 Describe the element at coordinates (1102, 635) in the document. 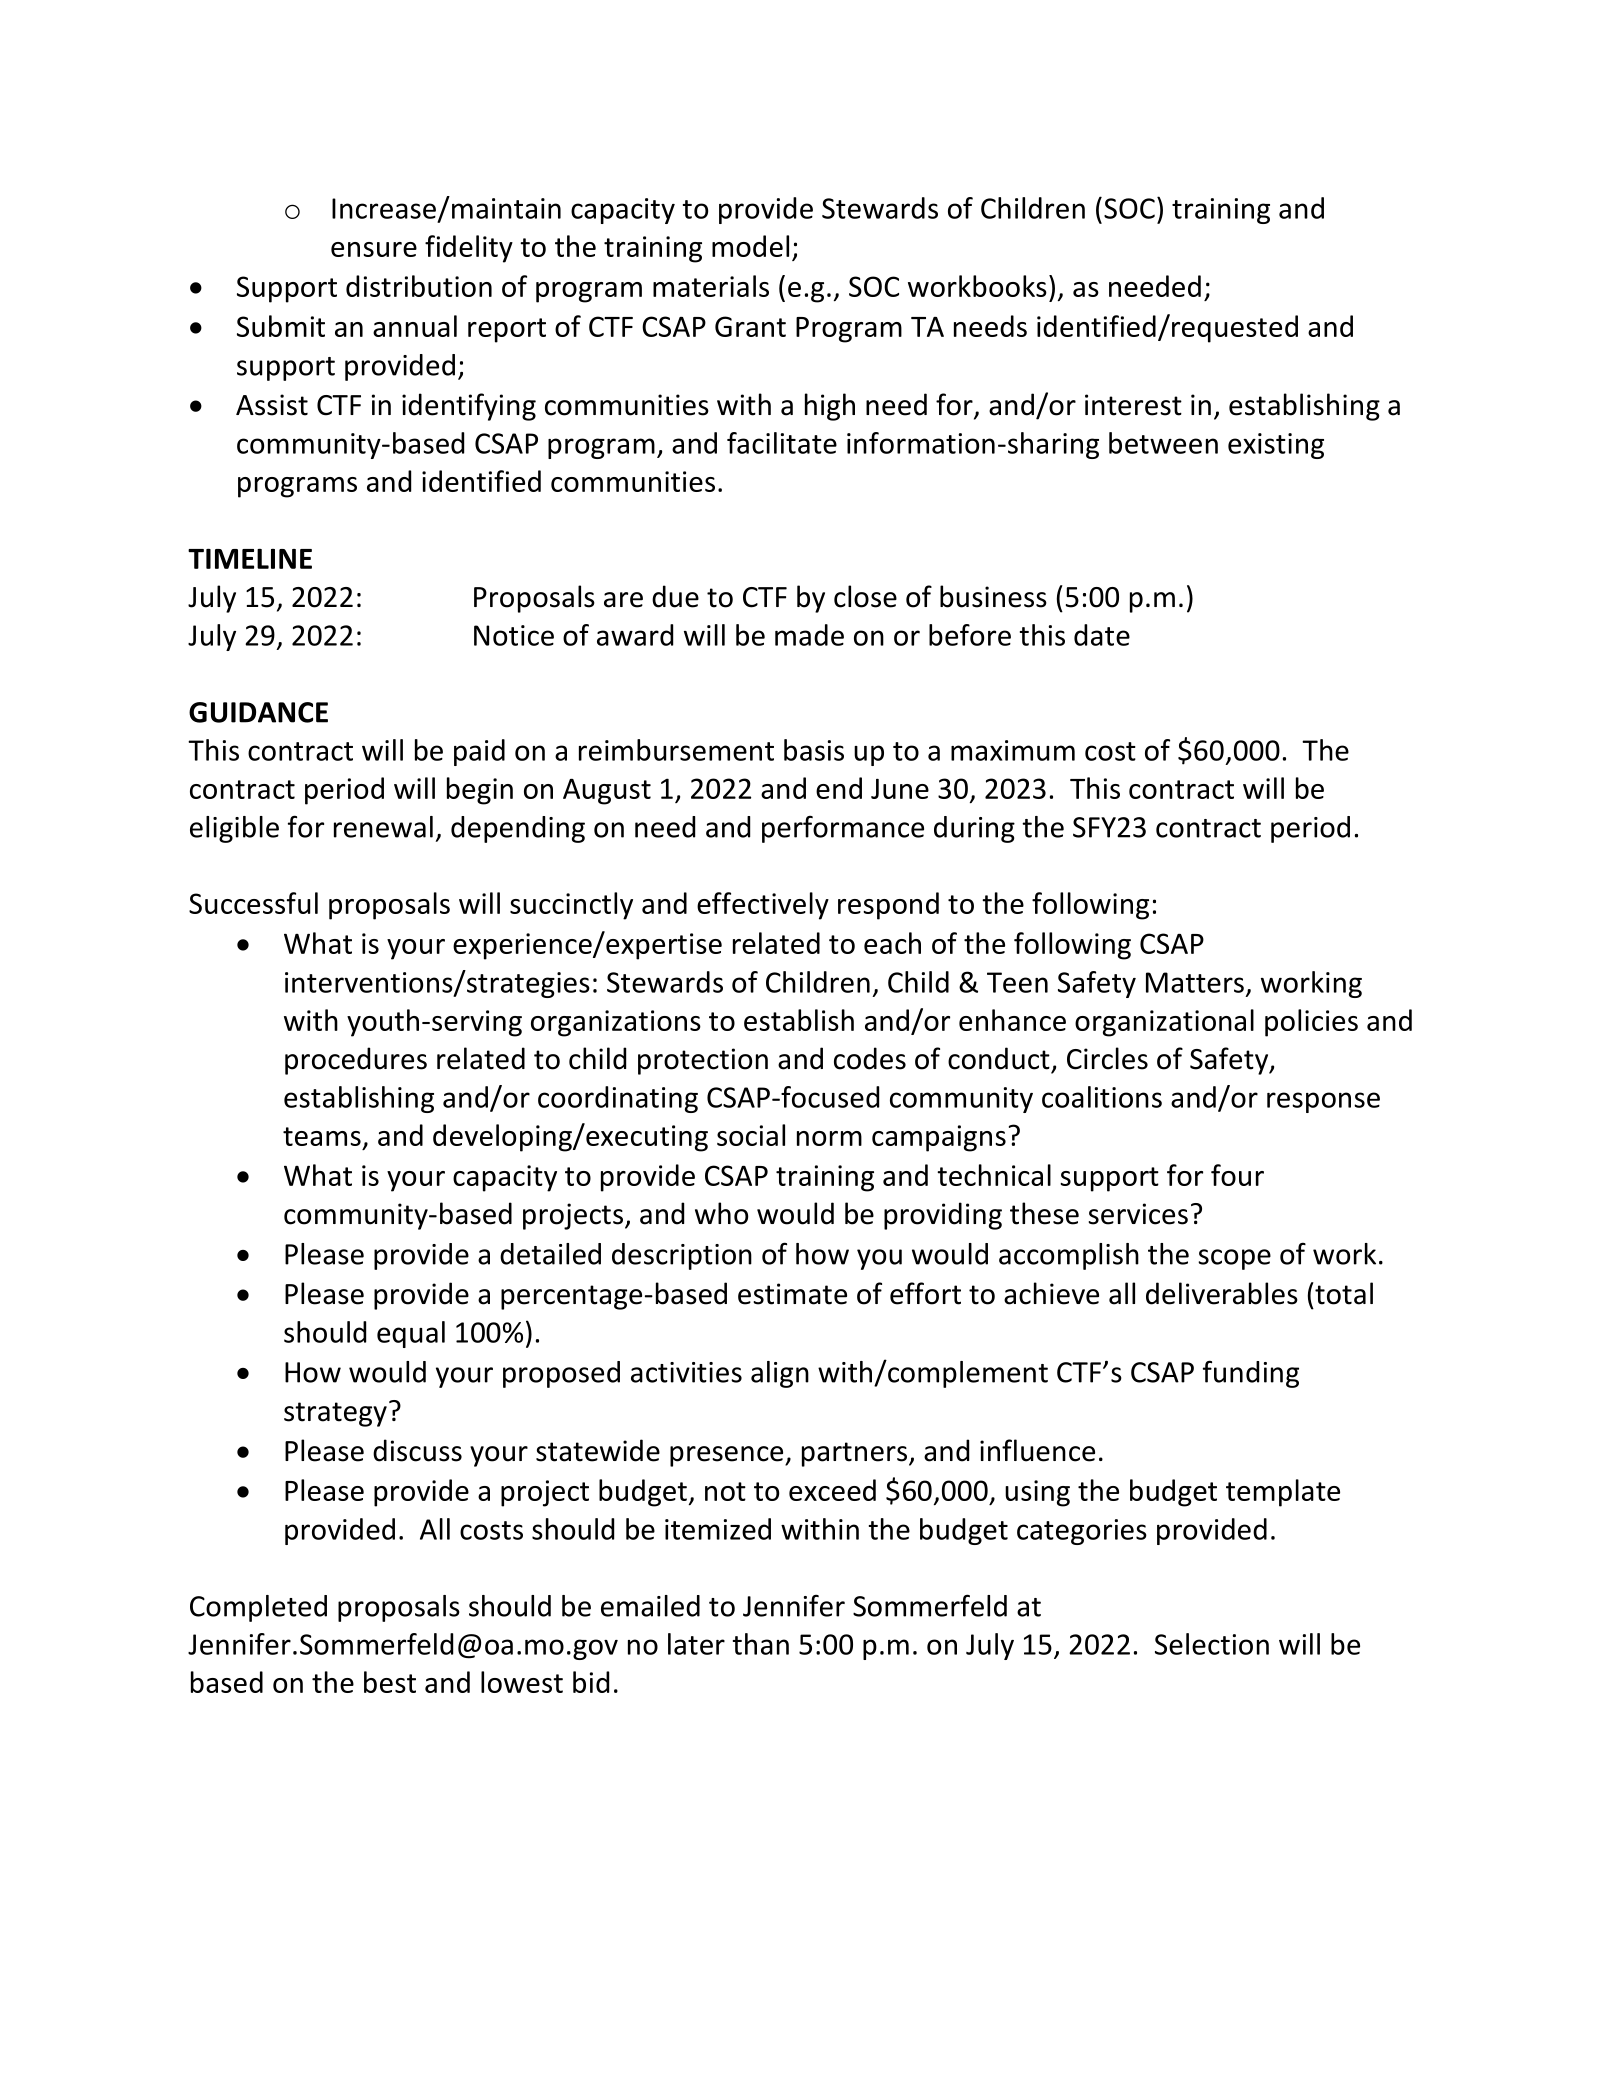

I see `date` at that location.
